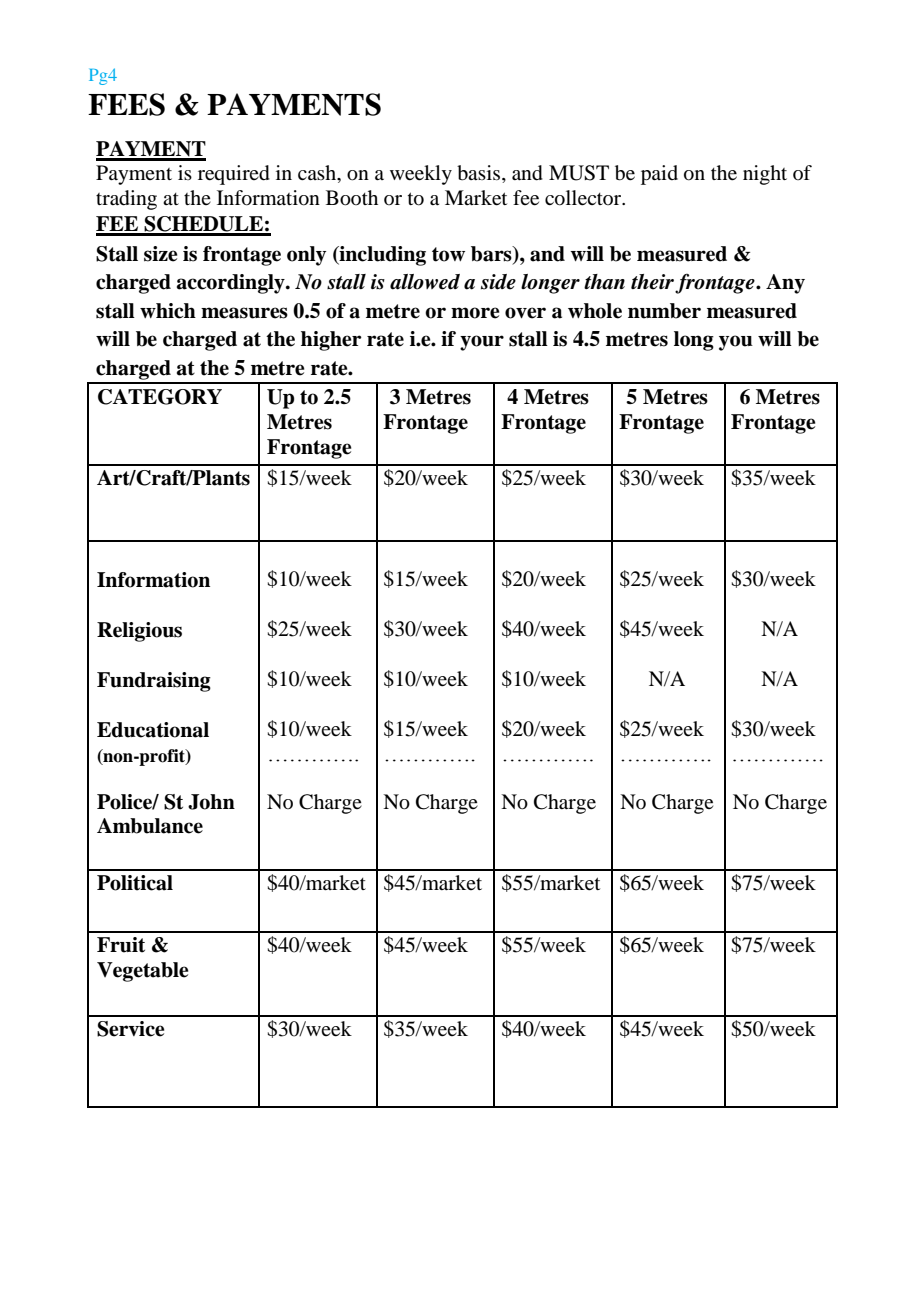 This document has width=924, height=1308. What do you see at coordinates (154, 682) in the document?
I see `Fundraising` at bounding box center [154, 682].
